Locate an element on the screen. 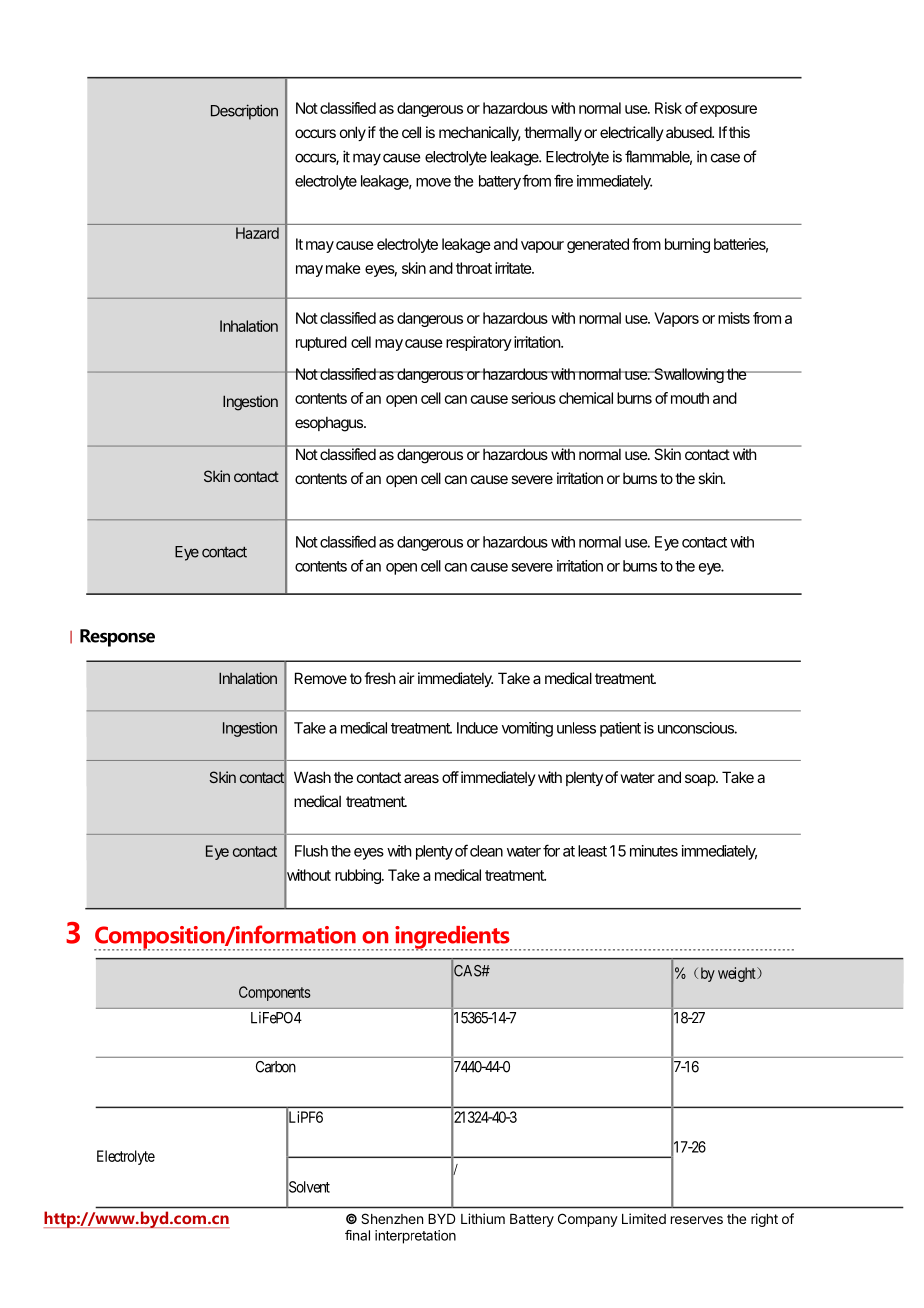  air is located at coordinates (406, 678).
